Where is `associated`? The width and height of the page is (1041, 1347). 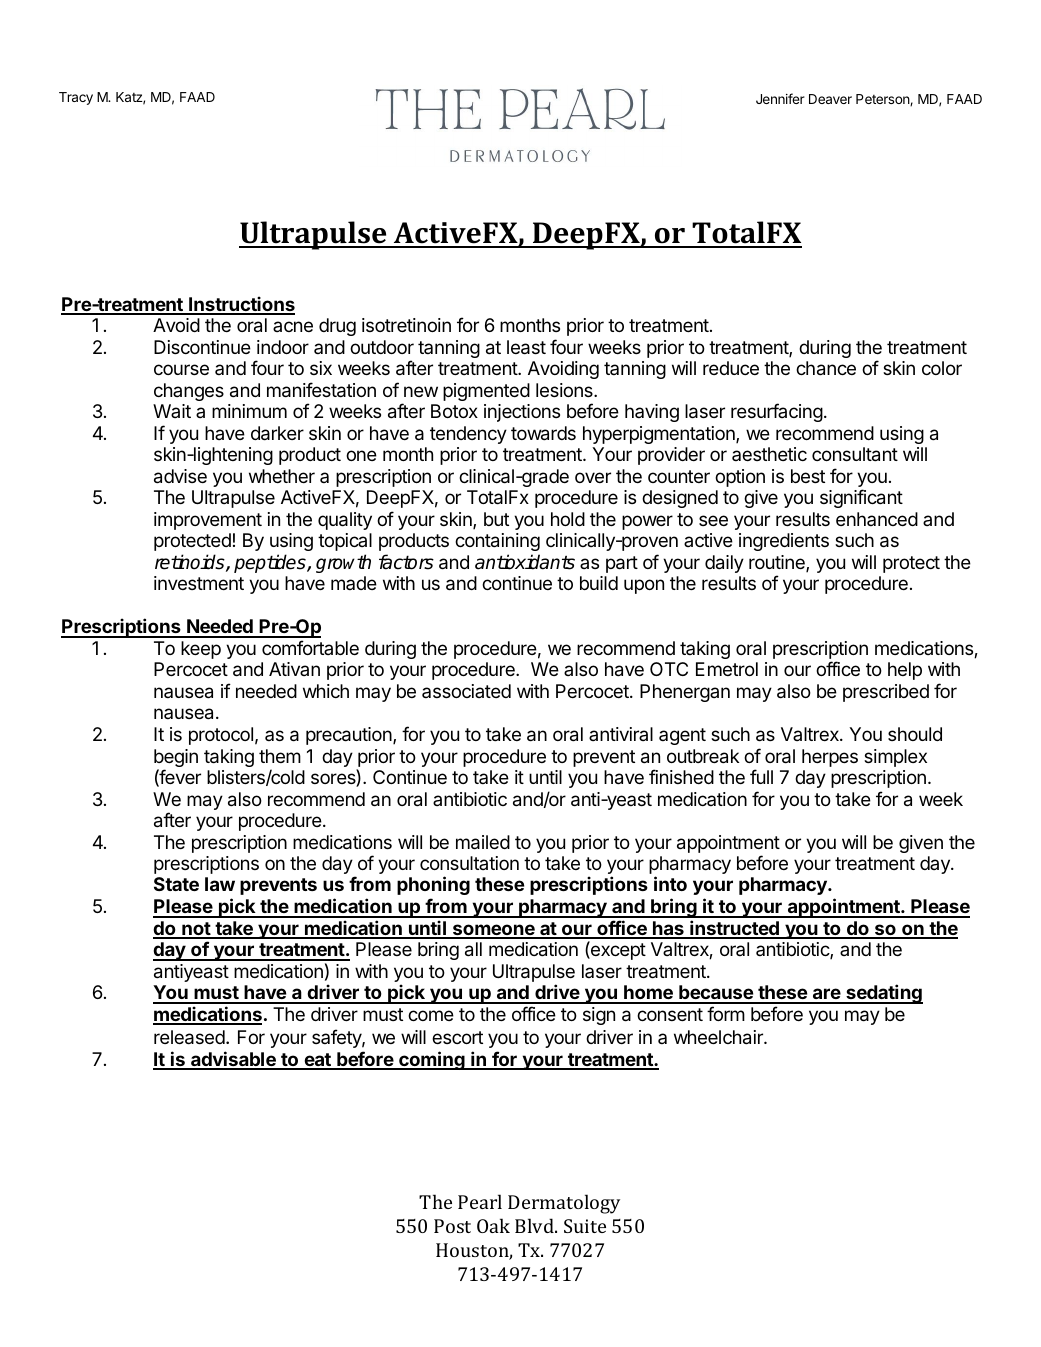
associated is located at coordinates (466, 691).
